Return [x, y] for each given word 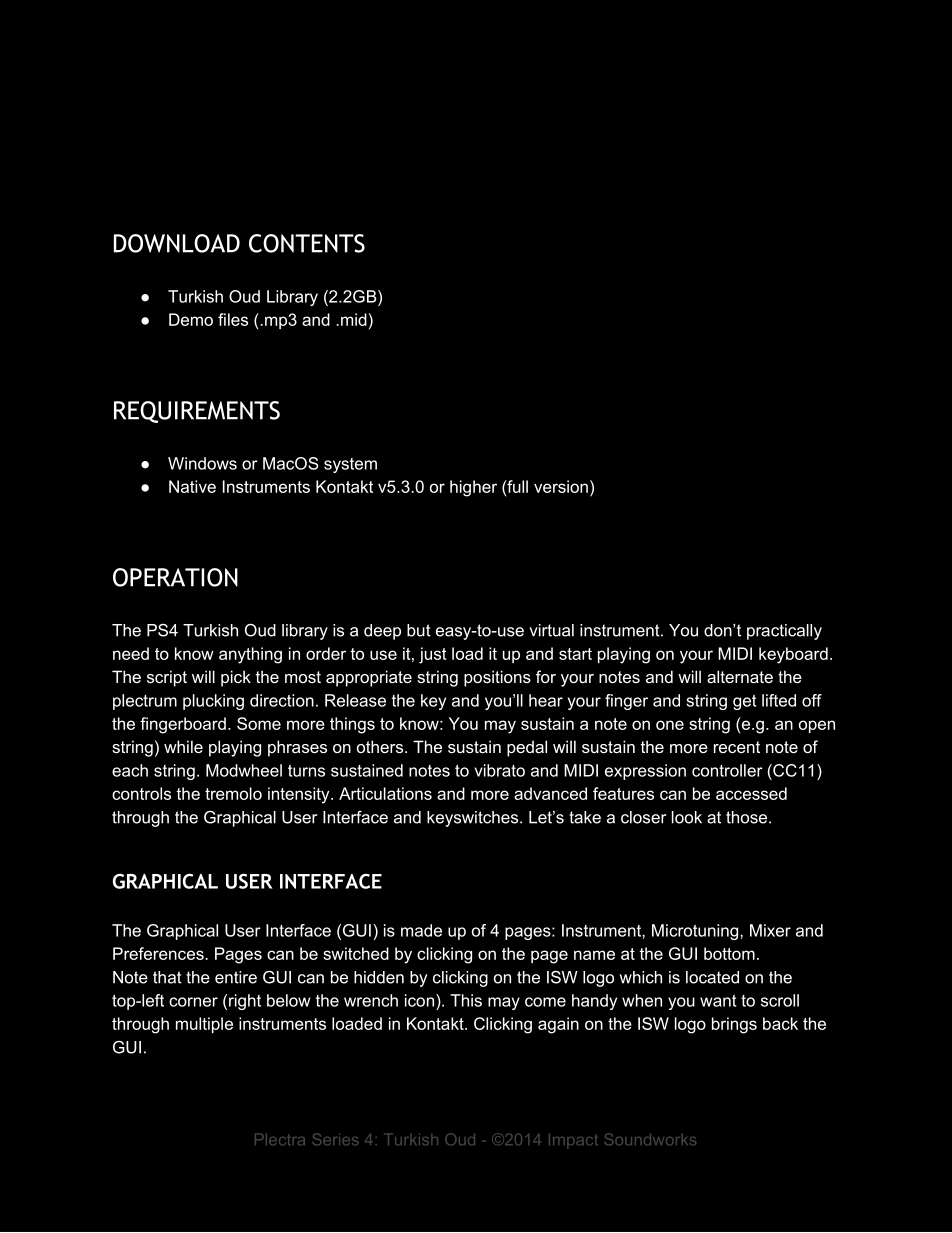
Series [335, 1139]
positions [497, 678]
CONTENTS [307, 243]
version [561, 486]
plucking [213, 702]
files [233, 319]
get [744, 702]
